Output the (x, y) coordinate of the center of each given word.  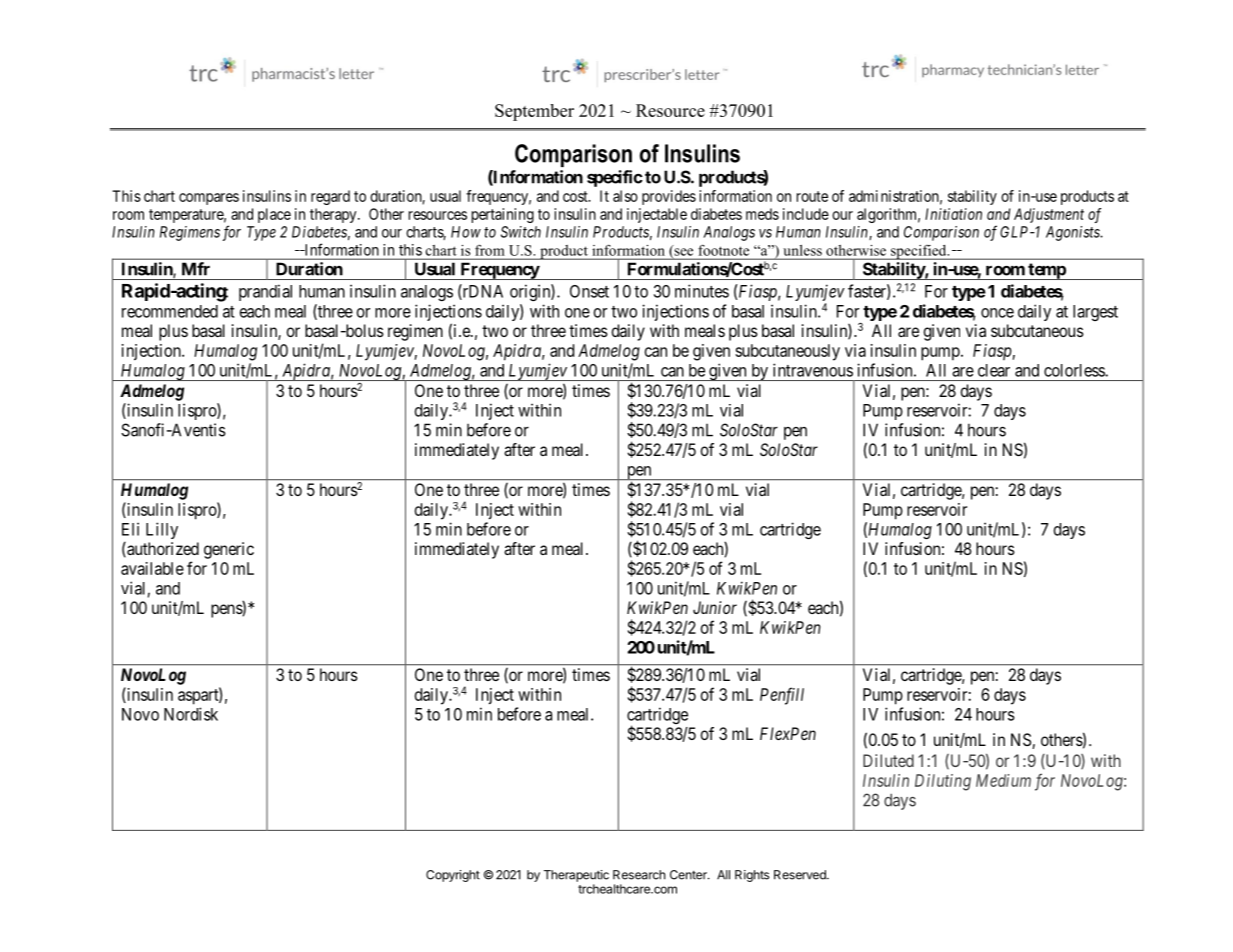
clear (994, 370)
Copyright (453, 876)
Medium (1003, 780)
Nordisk (191, 714)
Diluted (888, 760)
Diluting (943, 782)
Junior (715, 607)
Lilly (162, 530)
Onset (589, 291)
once (997, 313)
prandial (265, 292)
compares (209, 199)
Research (639, 875)
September (534, 112)
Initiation (953, 214)
